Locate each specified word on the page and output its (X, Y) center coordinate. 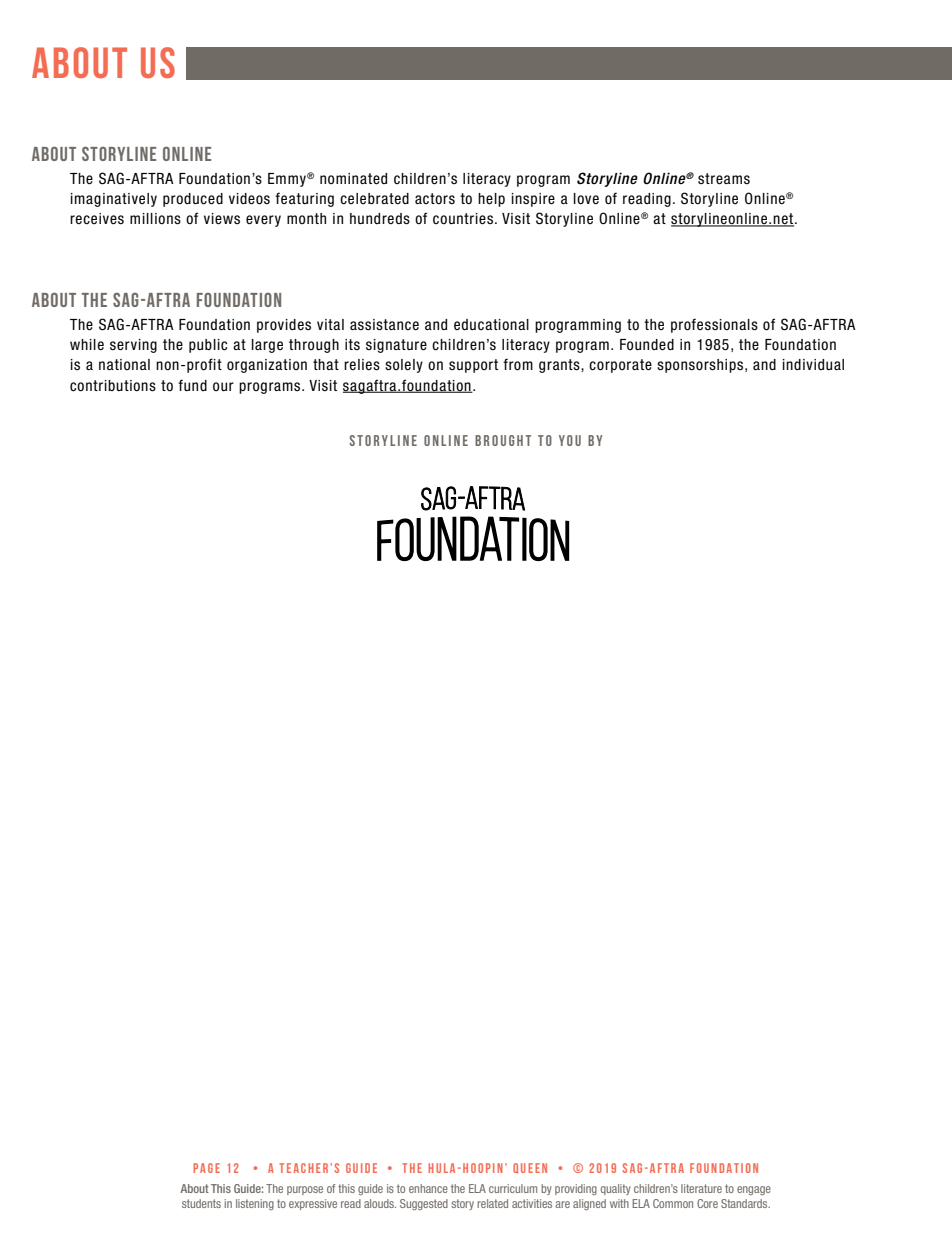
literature (701, 1188)
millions (155, 219)
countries (463, 219)
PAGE (206, 1168)
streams (724, 179)
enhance (428, 1188)
